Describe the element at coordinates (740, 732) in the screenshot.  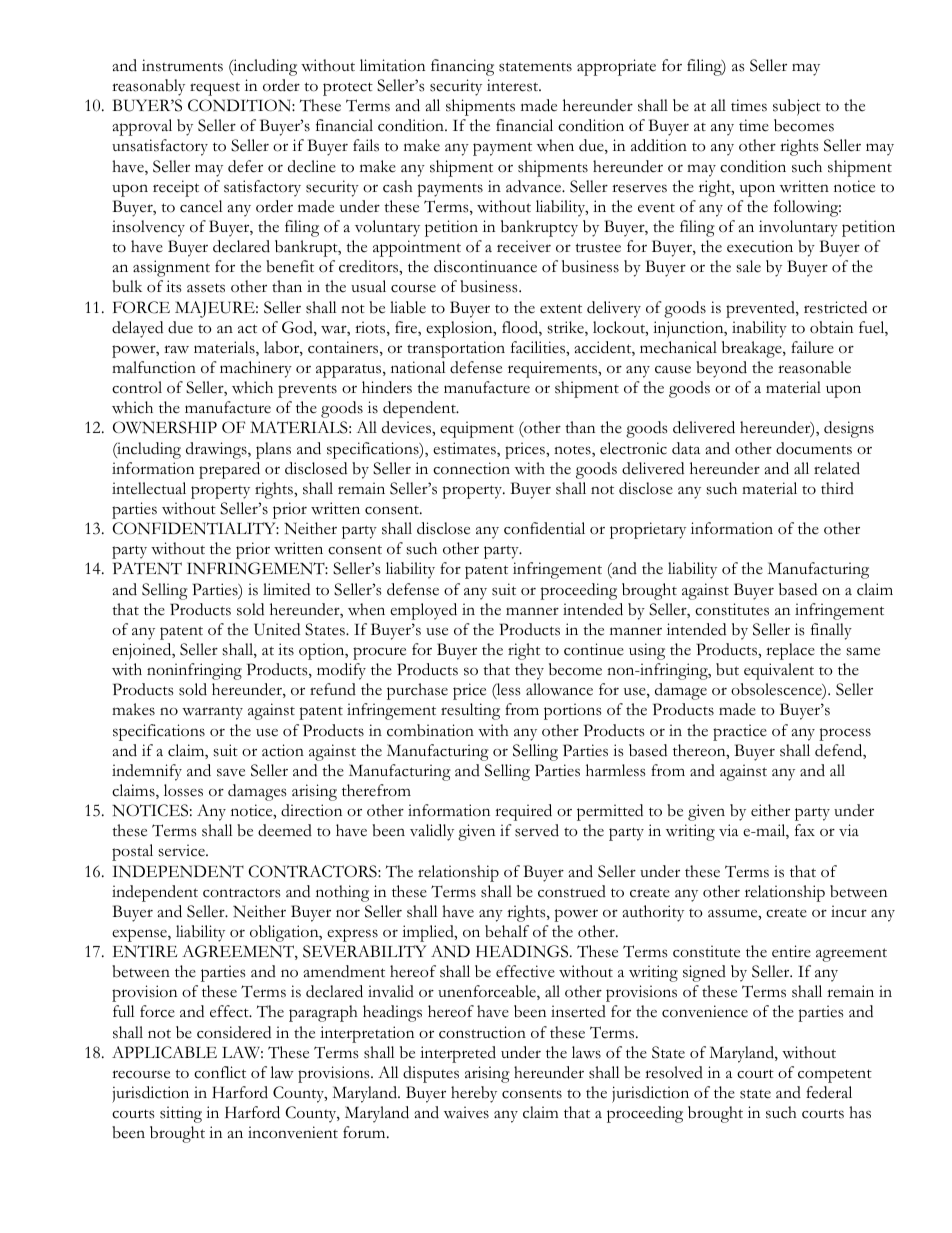
I see `practice` at that location.
